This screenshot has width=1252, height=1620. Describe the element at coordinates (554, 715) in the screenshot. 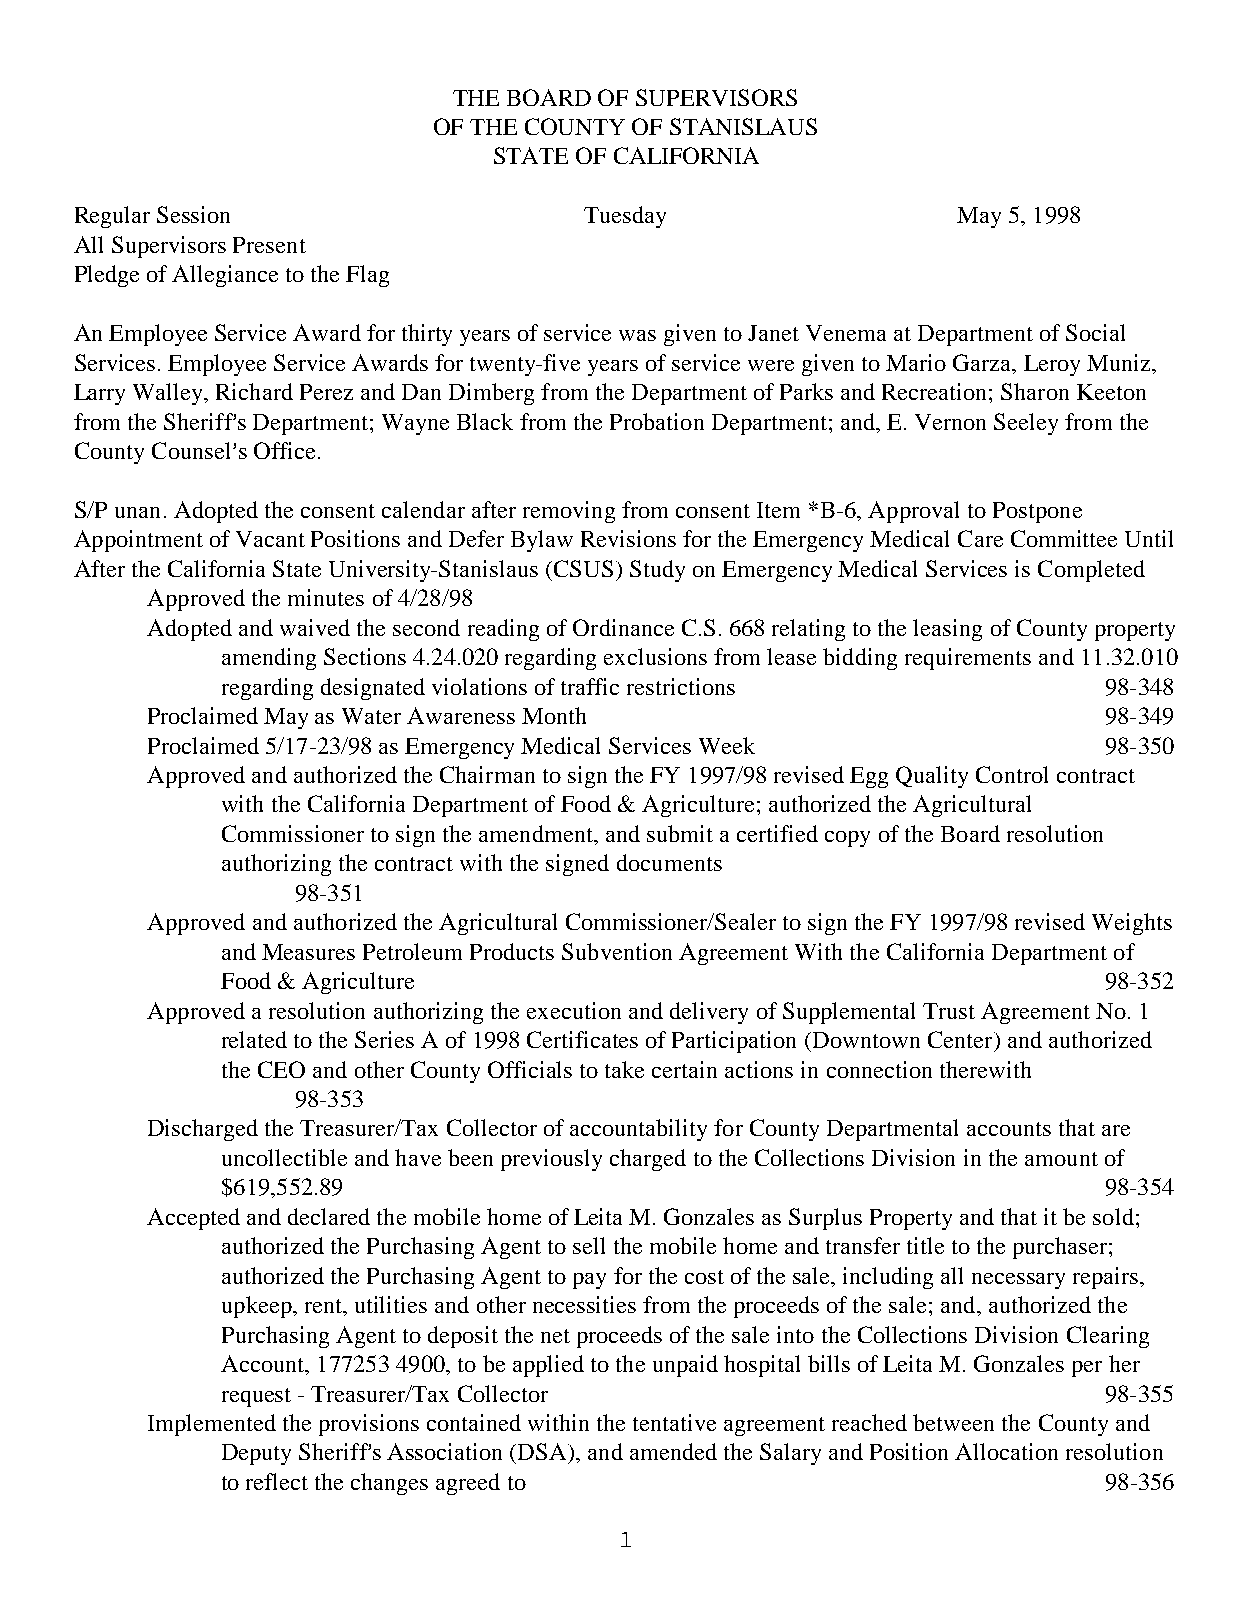

I see `Month` at that location.
